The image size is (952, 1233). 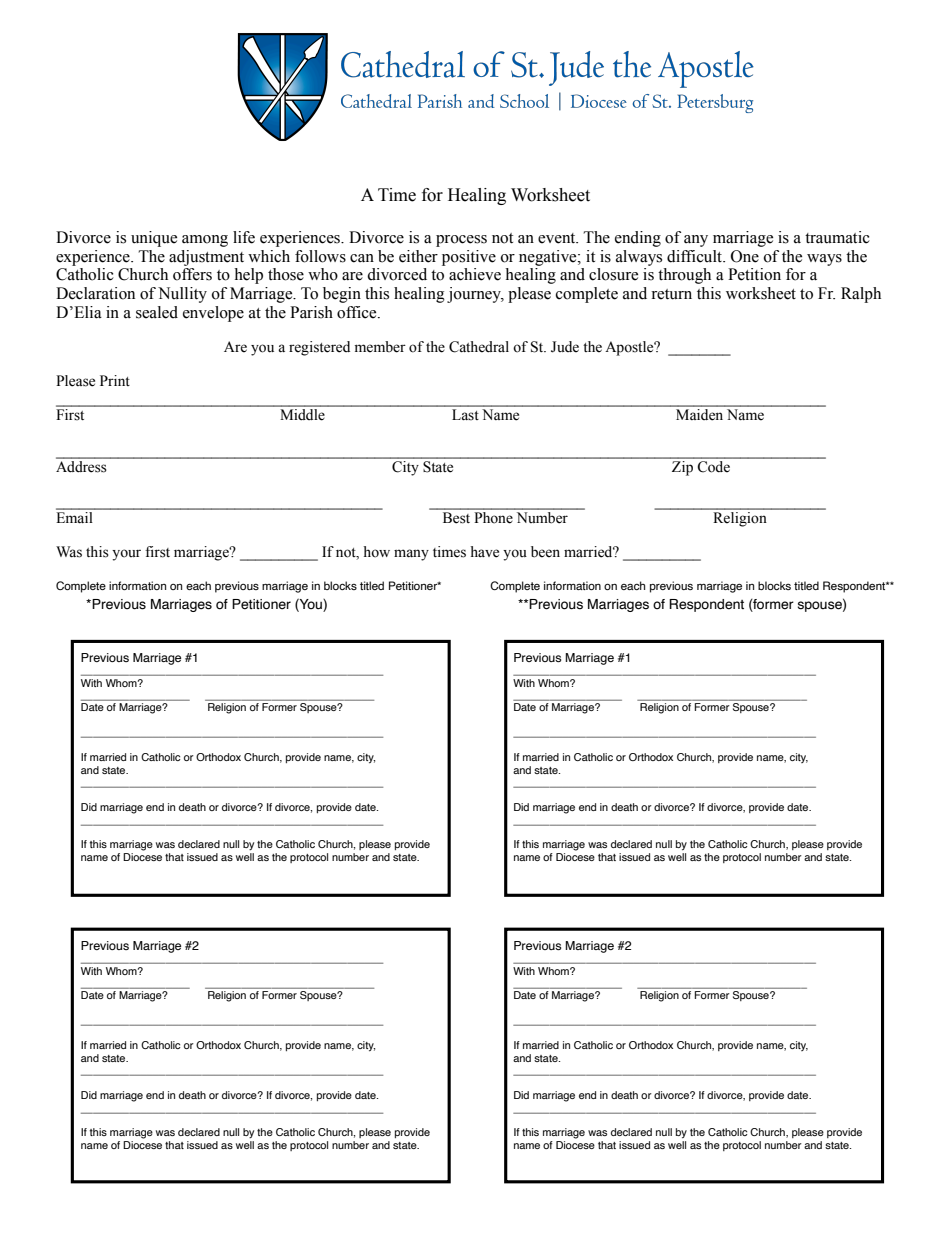 I want to click on among, so click(x=205, y=241).
